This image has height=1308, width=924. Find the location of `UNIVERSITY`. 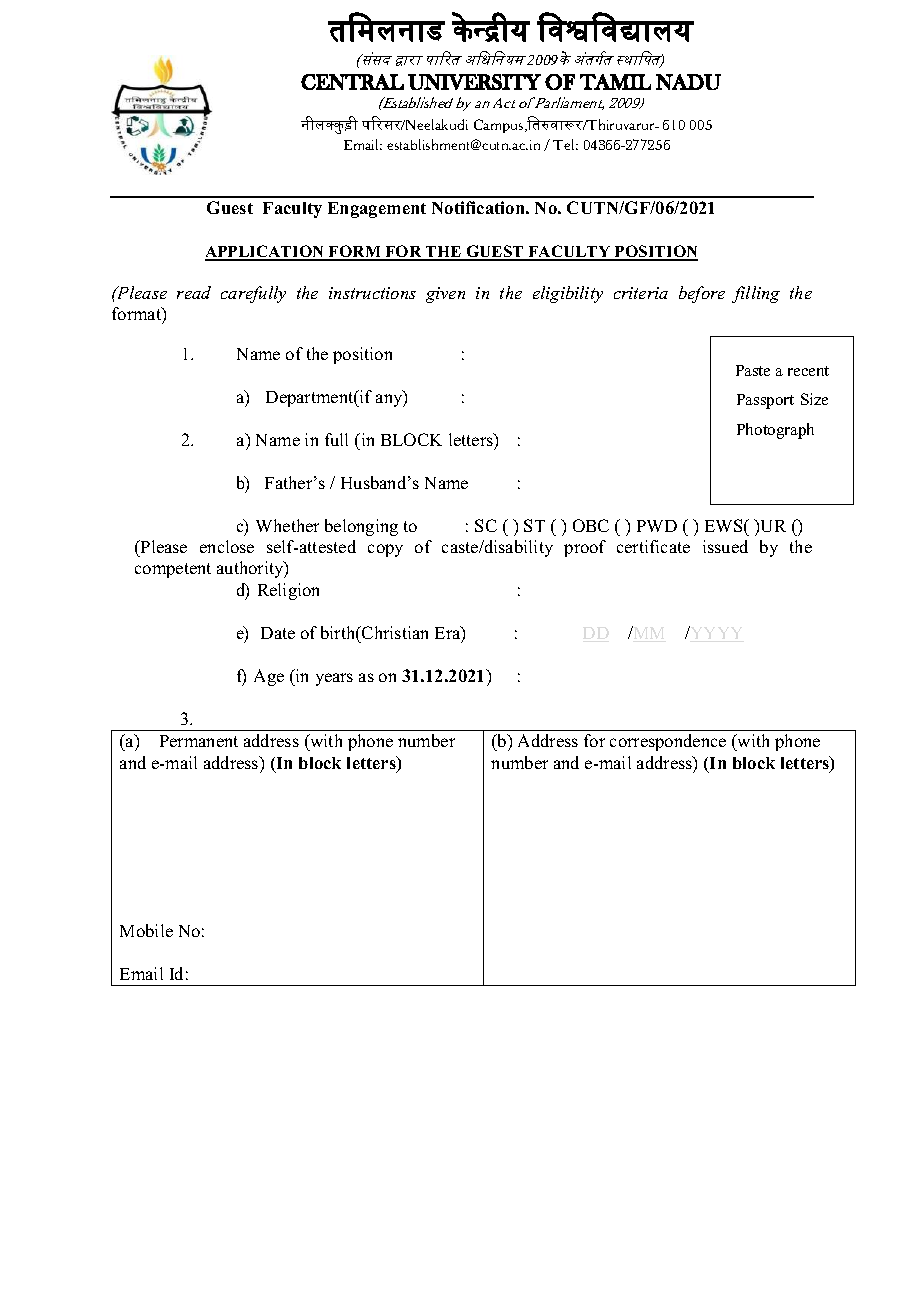

UNIVERSITY is located at coordinates (474, 82).
